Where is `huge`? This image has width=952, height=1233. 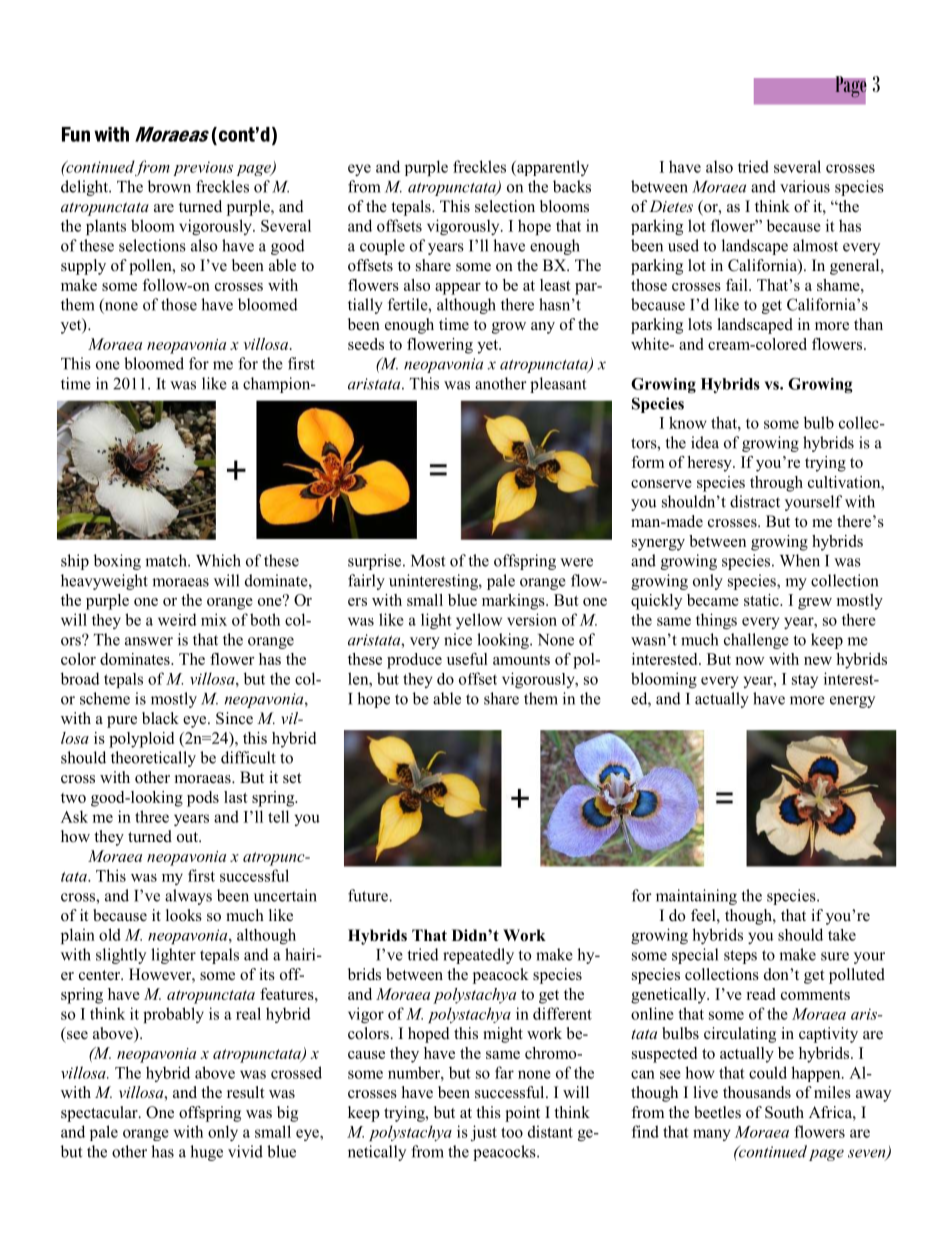
huge is located at coordinates (206, 1153).
